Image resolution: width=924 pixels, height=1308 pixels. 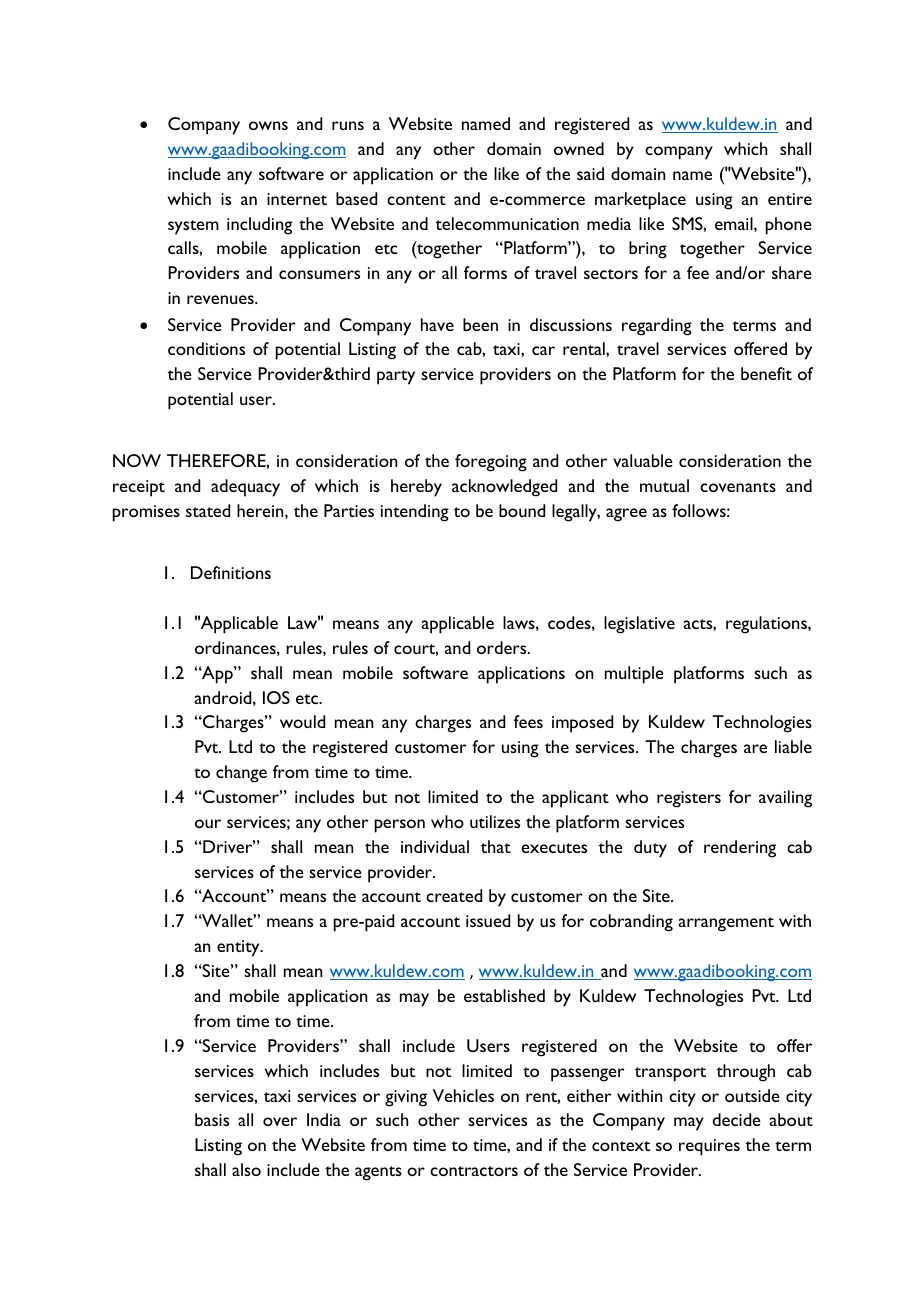 I want to click on change, so click(x=241, y=774).
